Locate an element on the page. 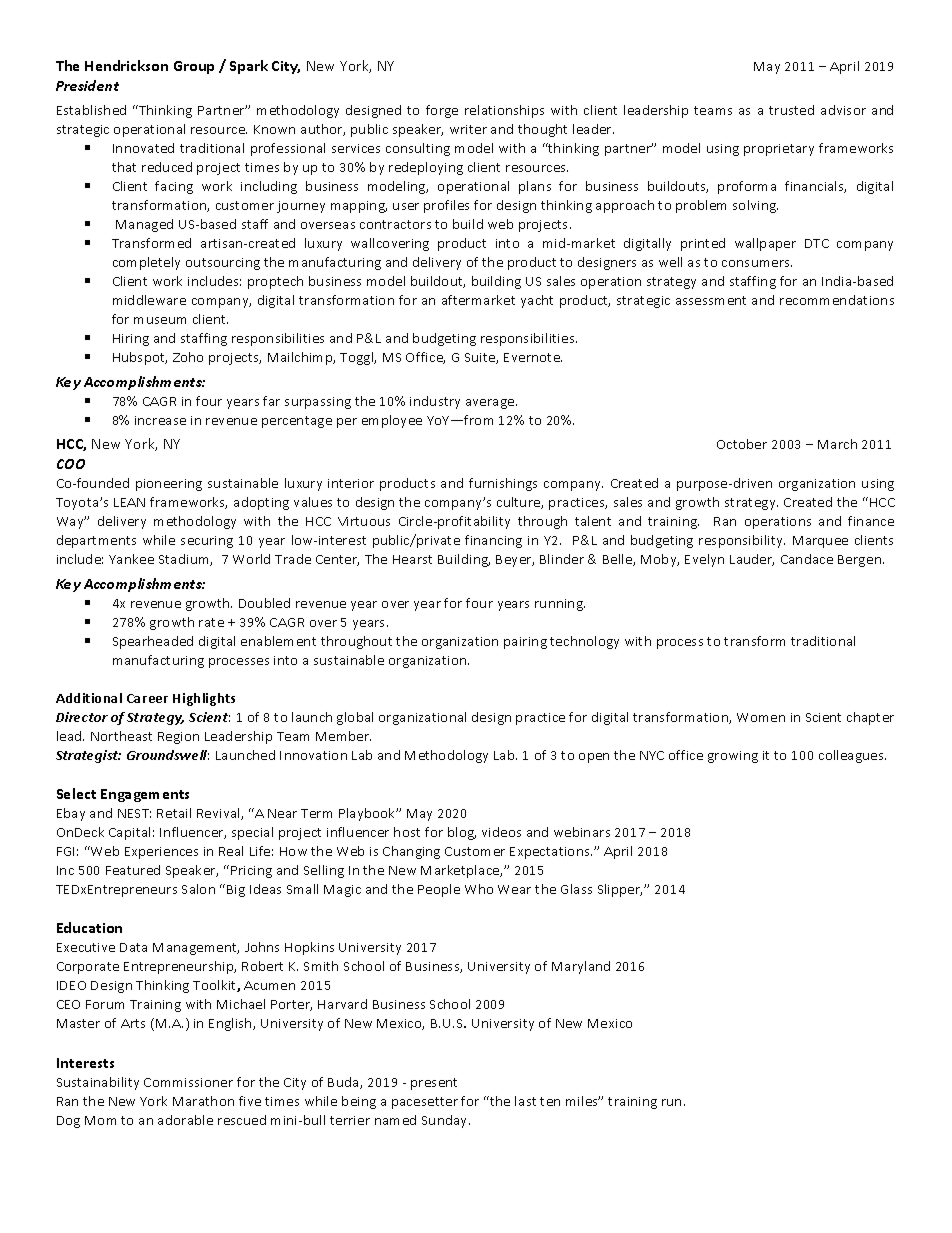  forge is located at coordinates (442, 111).
